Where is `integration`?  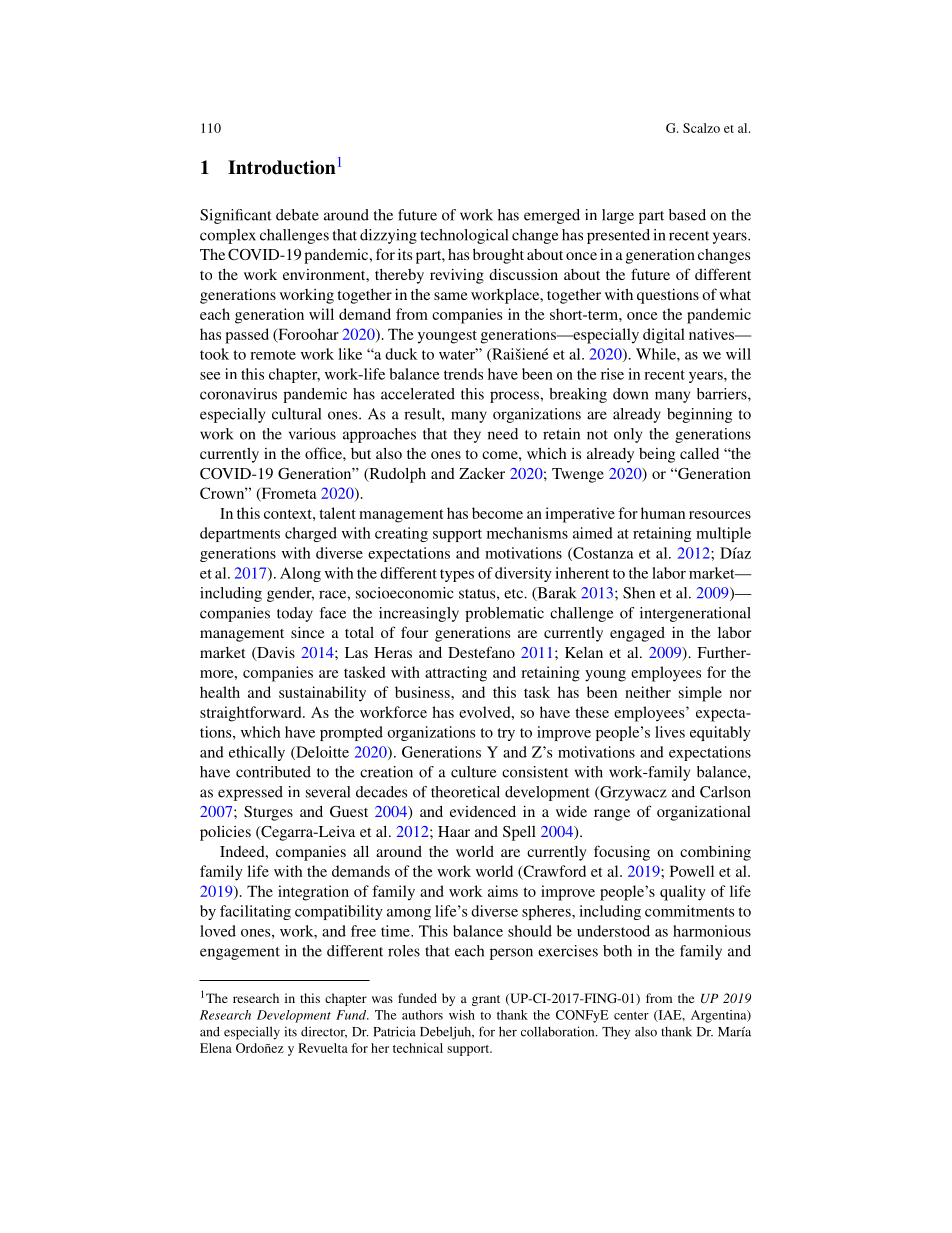
integration is located at coordinates (313, 893).
